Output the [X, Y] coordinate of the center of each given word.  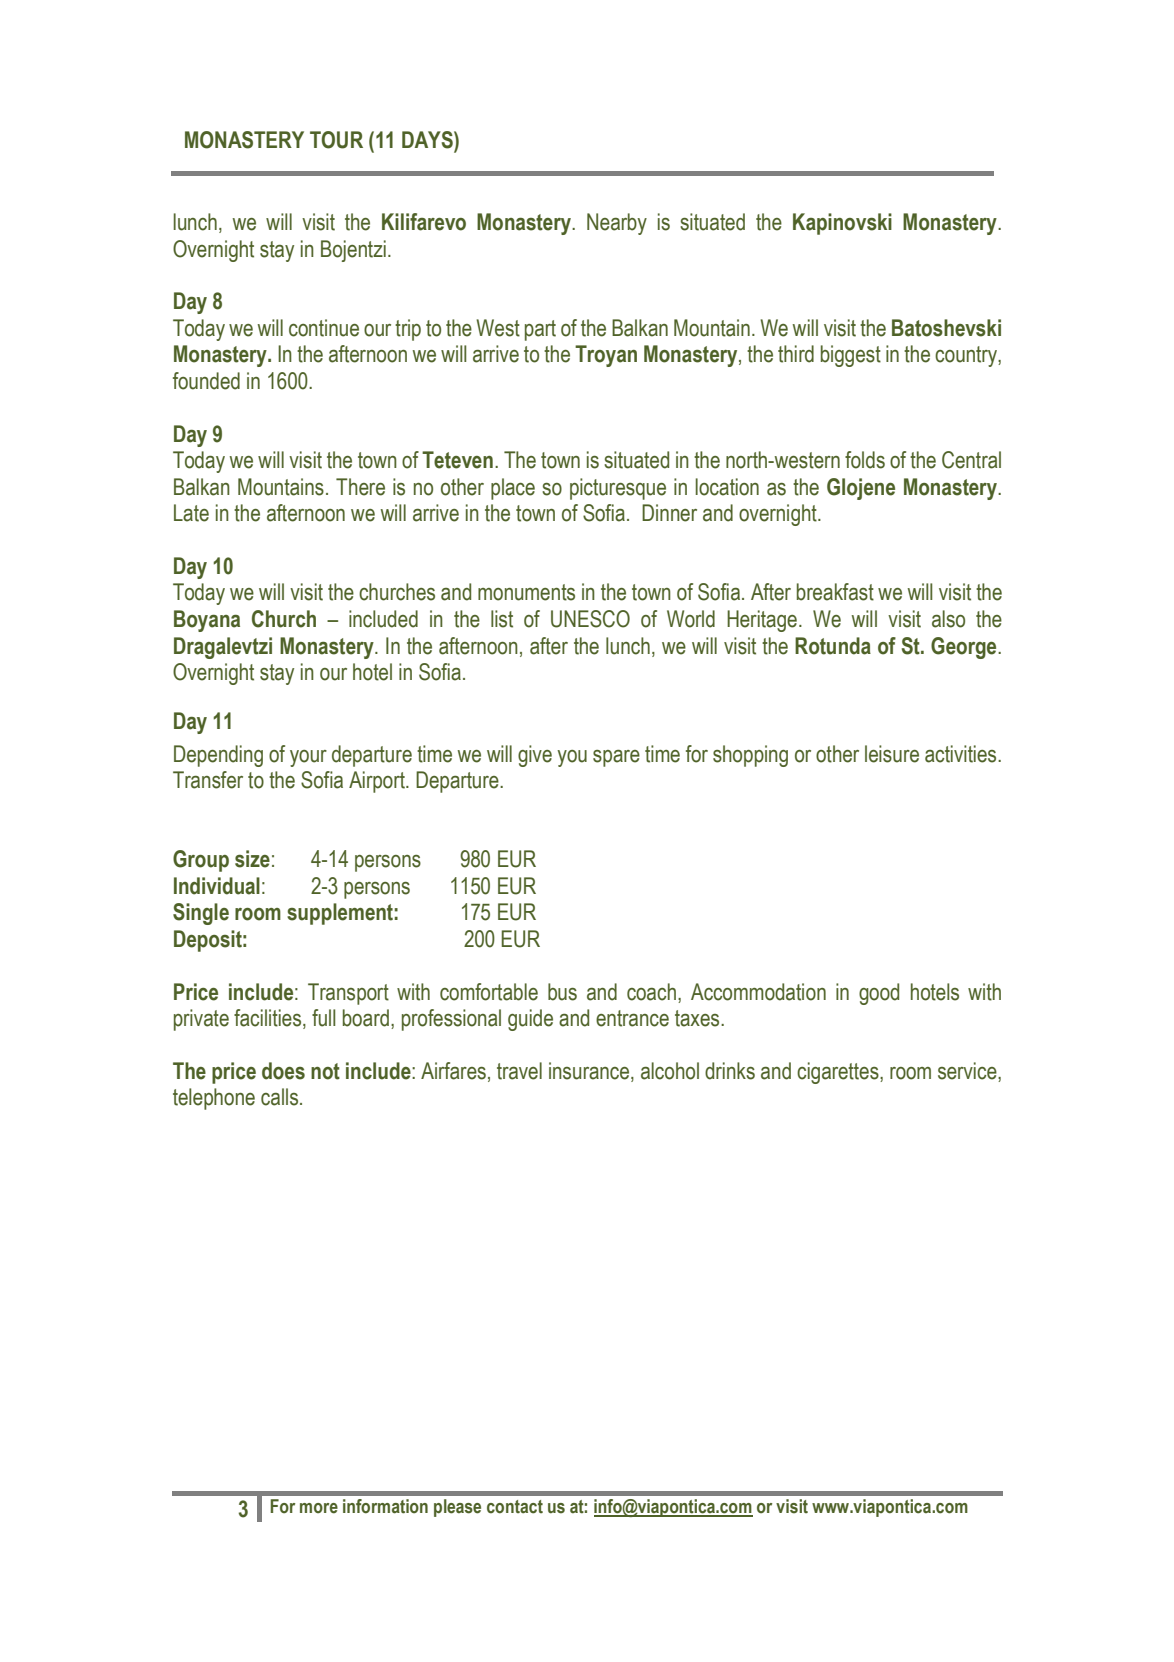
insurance [590, 1072]
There [360, 487]
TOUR [336, 140]
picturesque [618, 489]
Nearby [617, 224]
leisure [892, 754]
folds [865, 460]
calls [281, 1097]
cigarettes [839, 1073]
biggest [851, 356]
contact [515, 1507]
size [252, 859]
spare [616, 758]
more [319, 1508]
